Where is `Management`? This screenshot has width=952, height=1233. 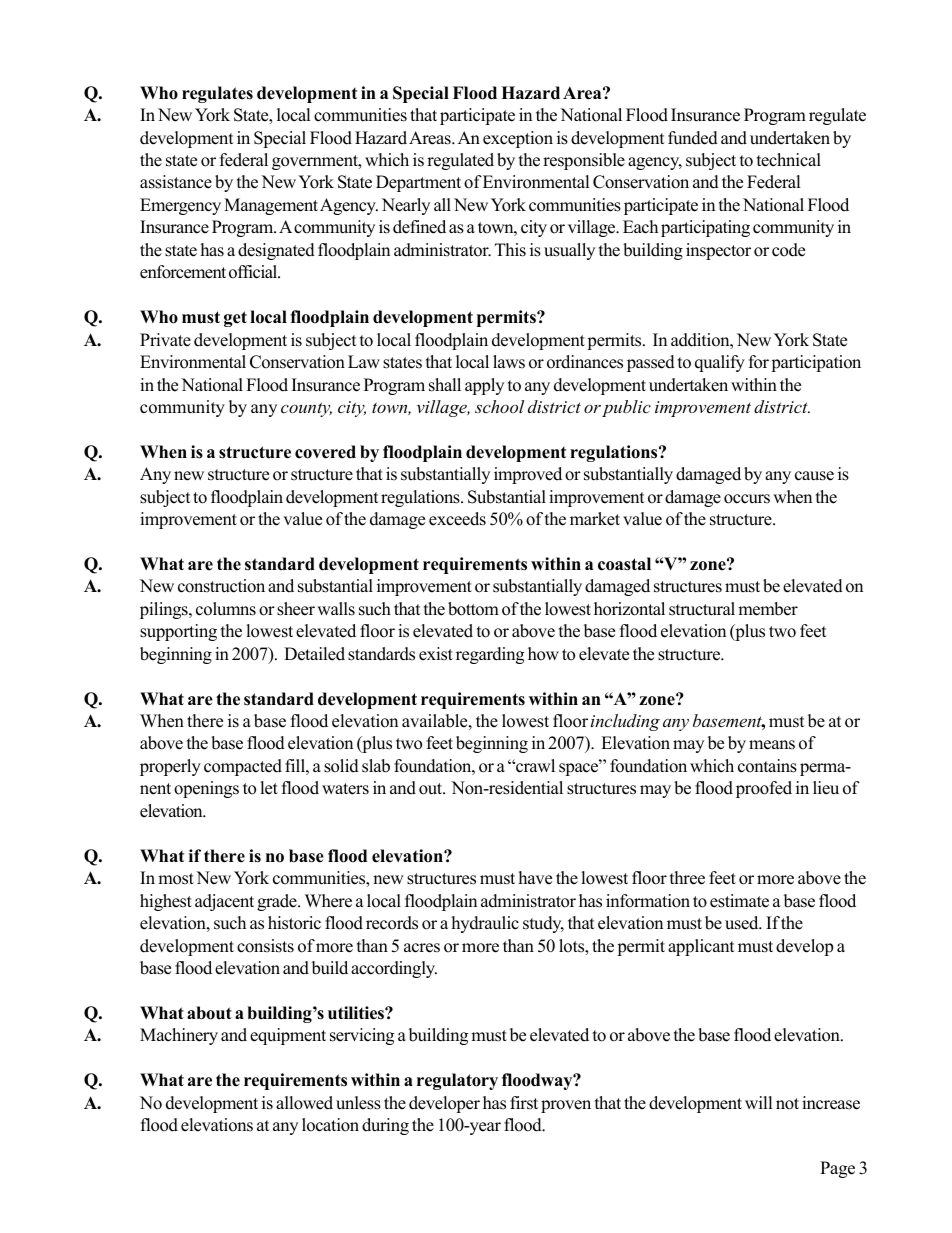
Management is located at coordinates (271, 206).
